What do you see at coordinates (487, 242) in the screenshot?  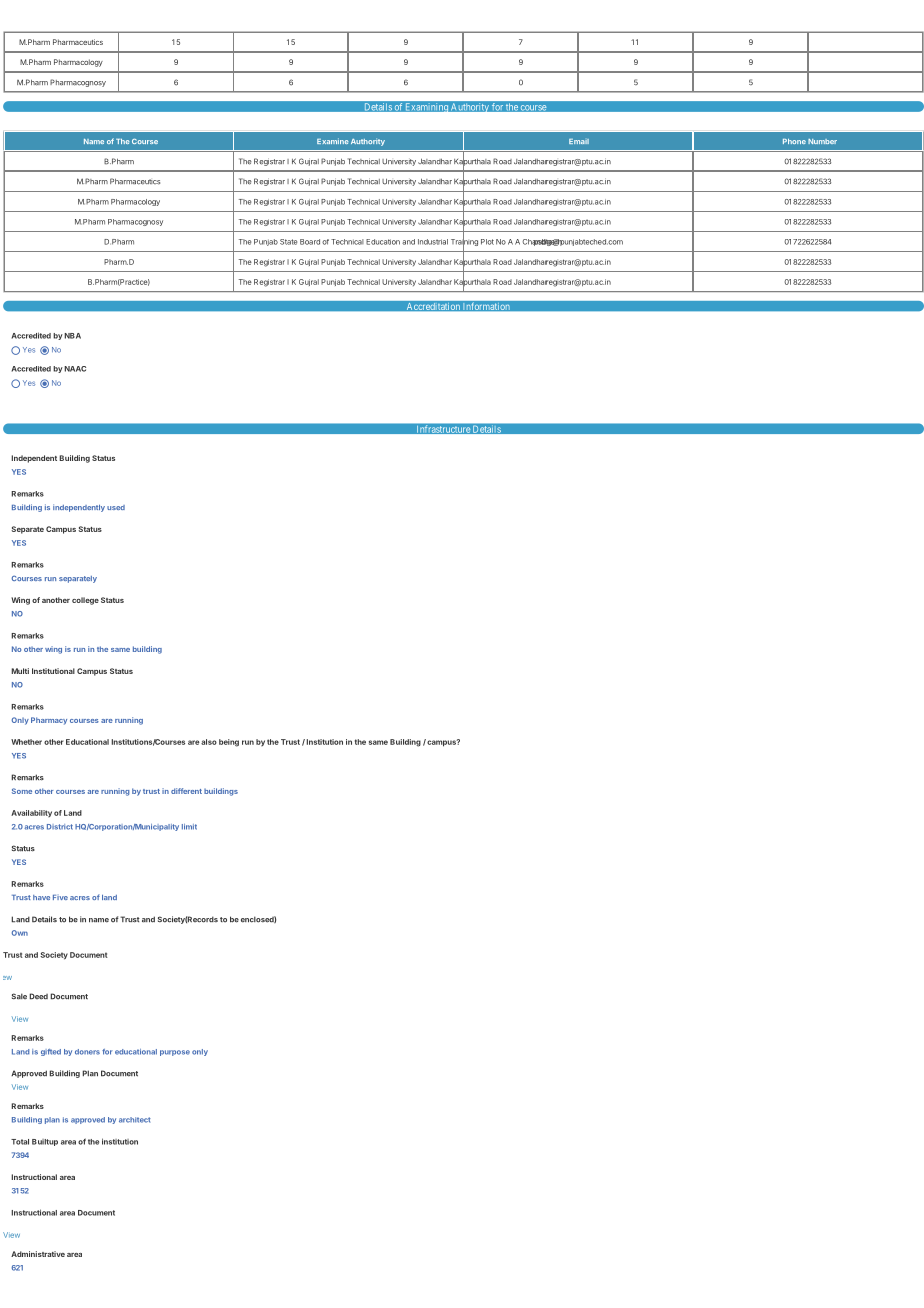 I see `Plot` at bounding box center [487, 242].
